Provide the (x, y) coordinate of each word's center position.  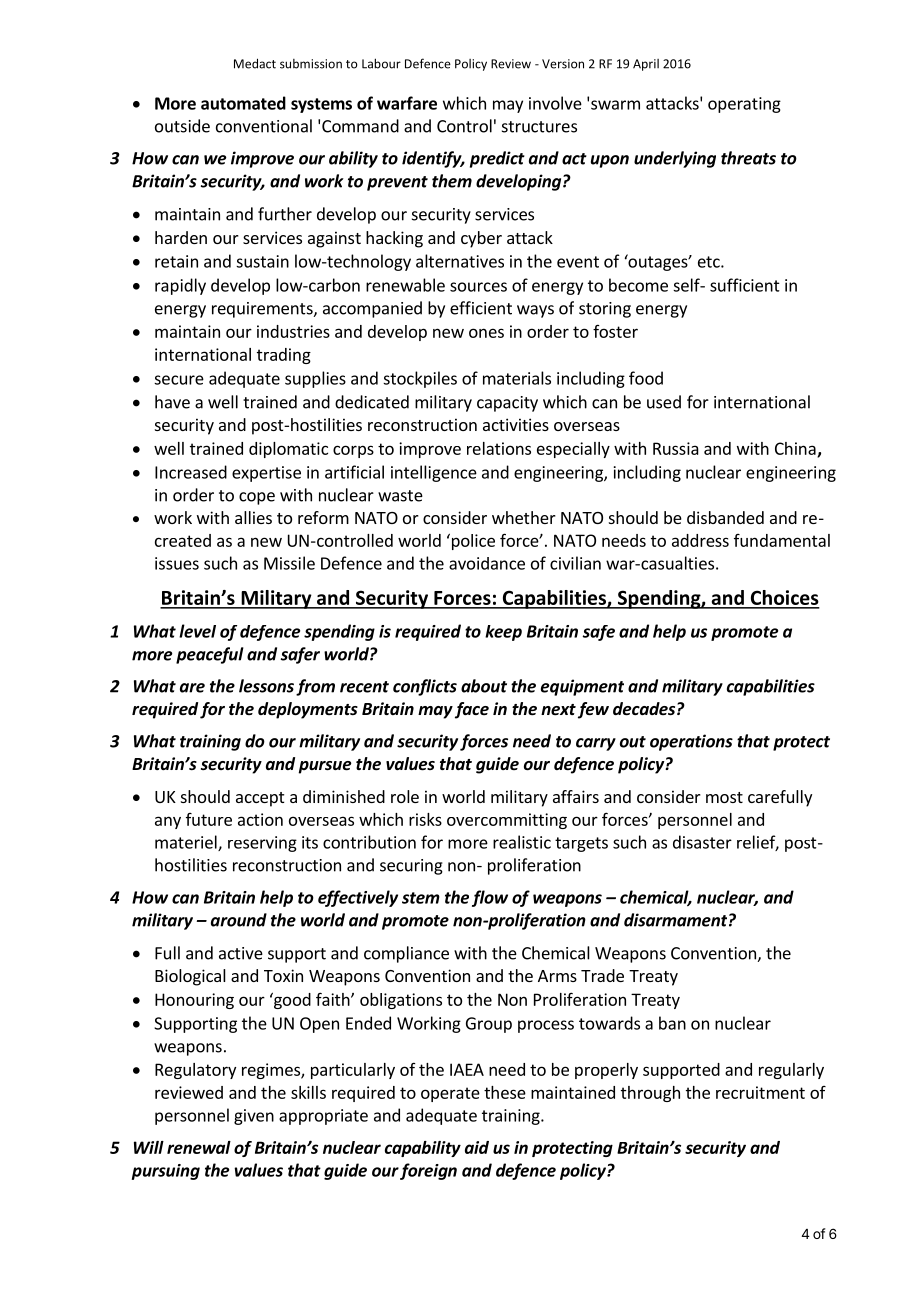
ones (486, 333)
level (197, 631)
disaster (702, 842)
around (239, 920)
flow (490, 898)
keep (503, 633)
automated (243, 103)
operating (744, 105)
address (700, 540)
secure (179, 380)
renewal (199, 1147)
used (664, 402)
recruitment (760, 1092)
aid (477, 1147)
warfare (407, 103)
